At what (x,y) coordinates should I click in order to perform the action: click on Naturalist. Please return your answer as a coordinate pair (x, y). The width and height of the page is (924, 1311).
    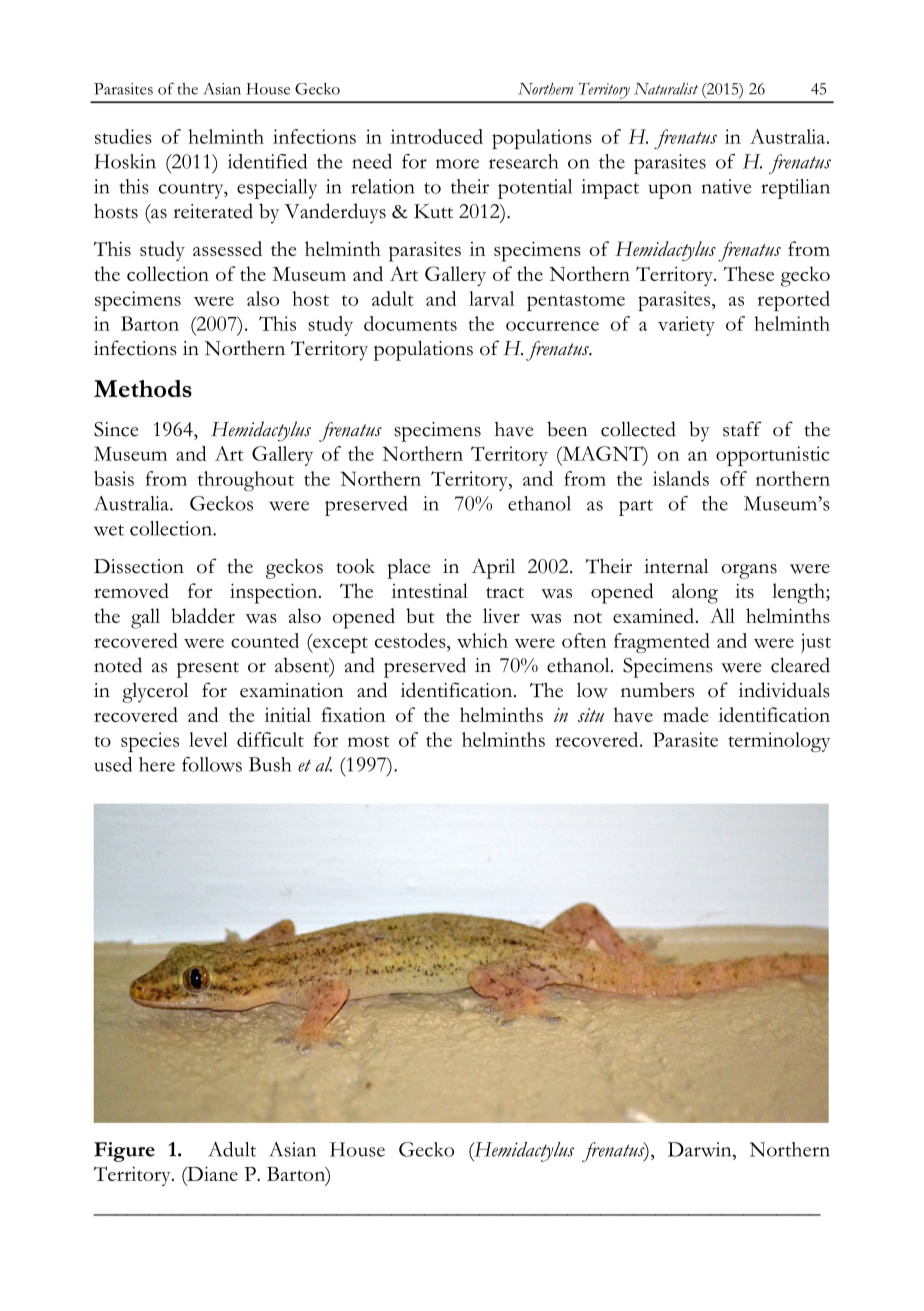
    Looking at the image, I should click on (666, 88).
